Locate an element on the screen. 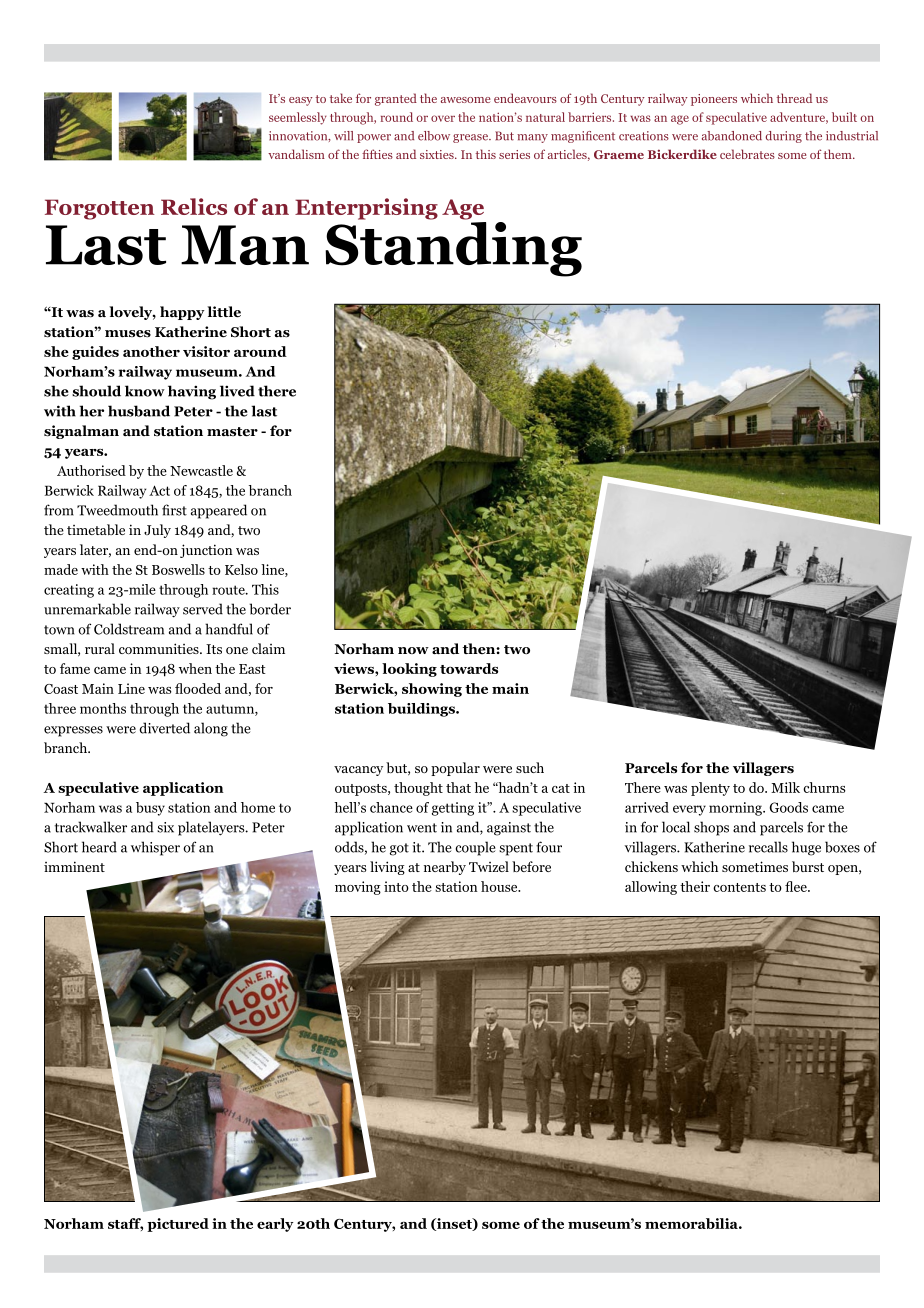  Standing is located at coordinates (453, 249).
